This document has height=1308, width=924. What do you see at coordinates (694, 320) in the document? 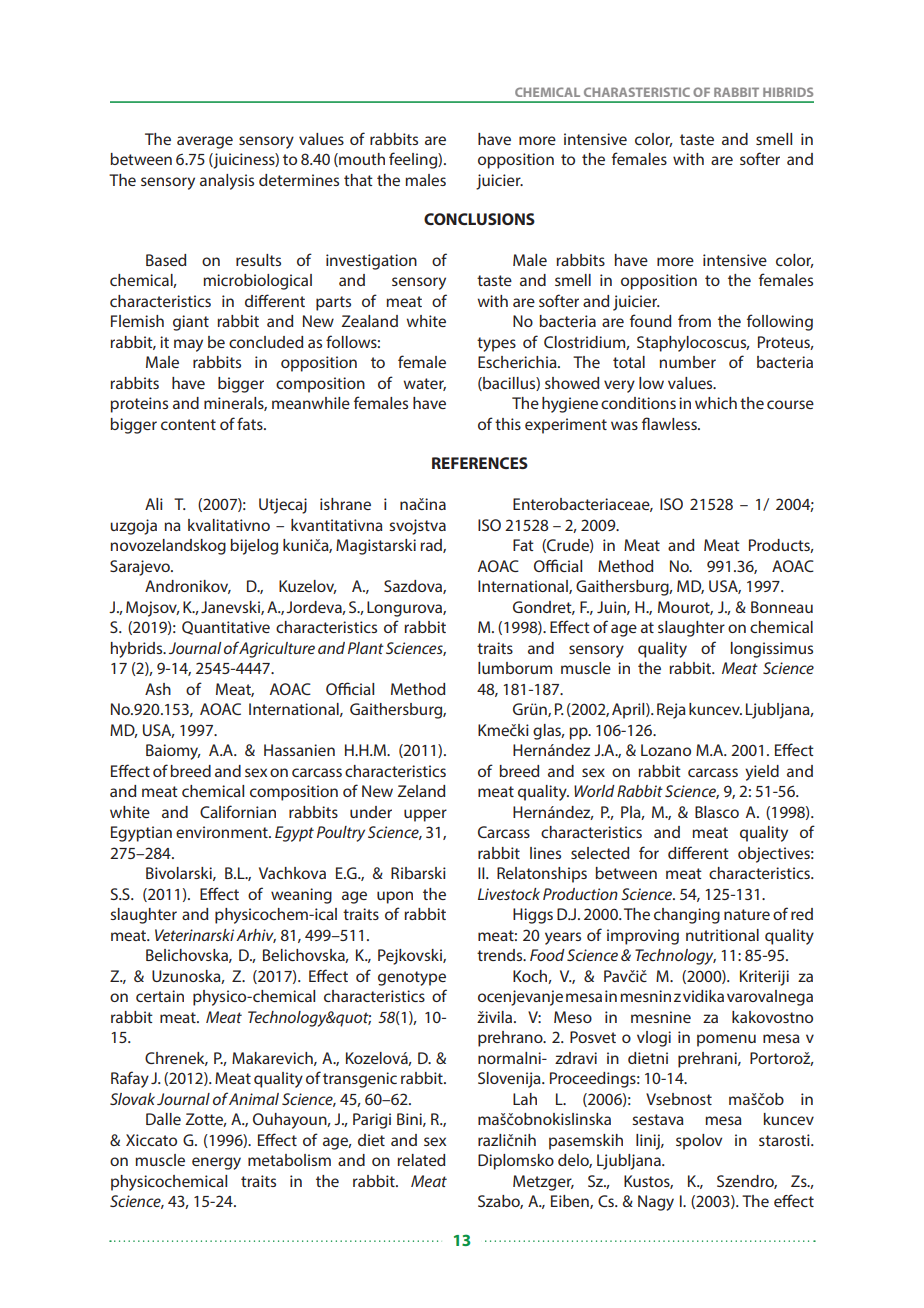
I see `from` at bounding box center [694, 320].
